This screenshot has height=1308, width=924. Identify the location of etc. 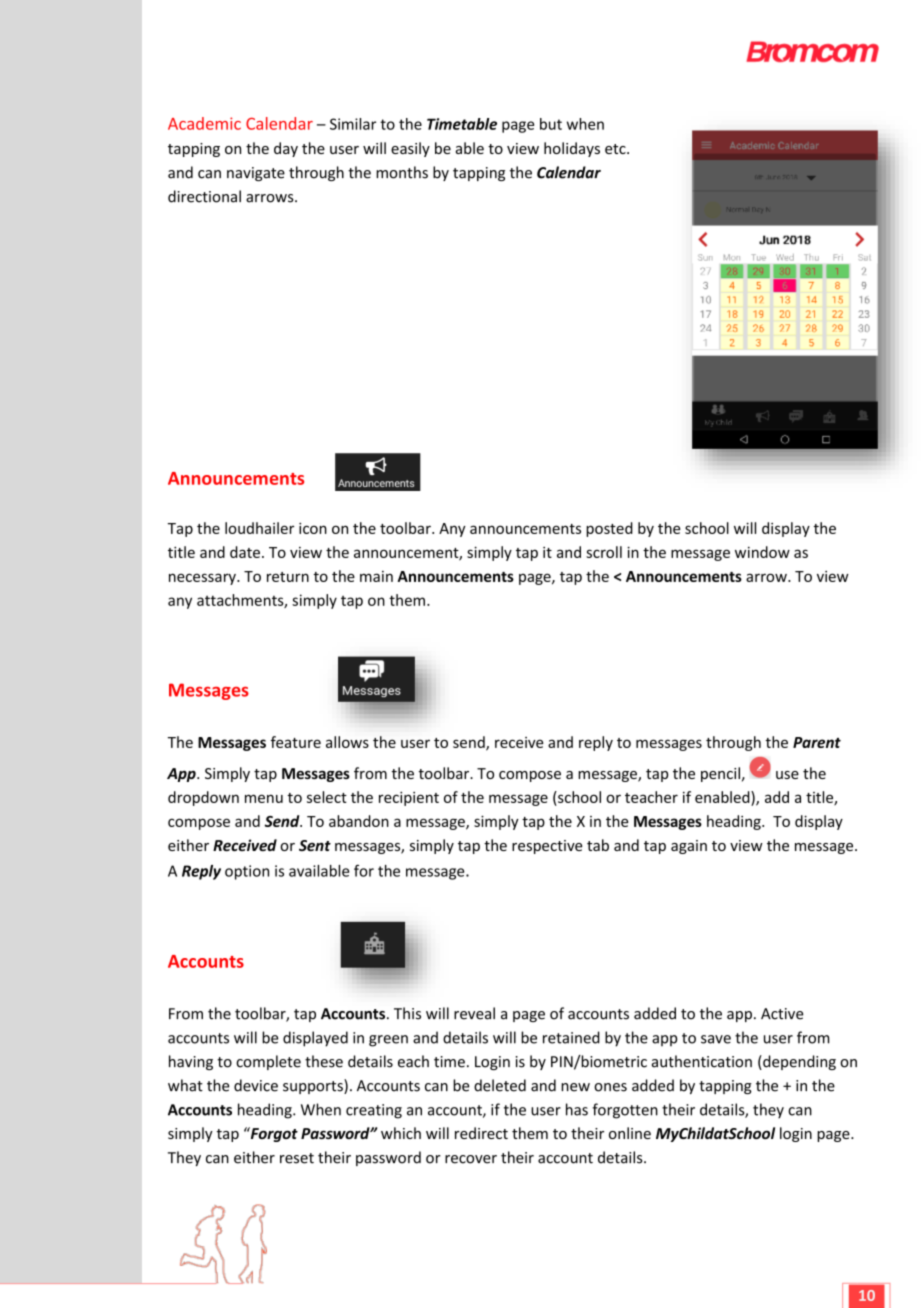
(616, 149).
